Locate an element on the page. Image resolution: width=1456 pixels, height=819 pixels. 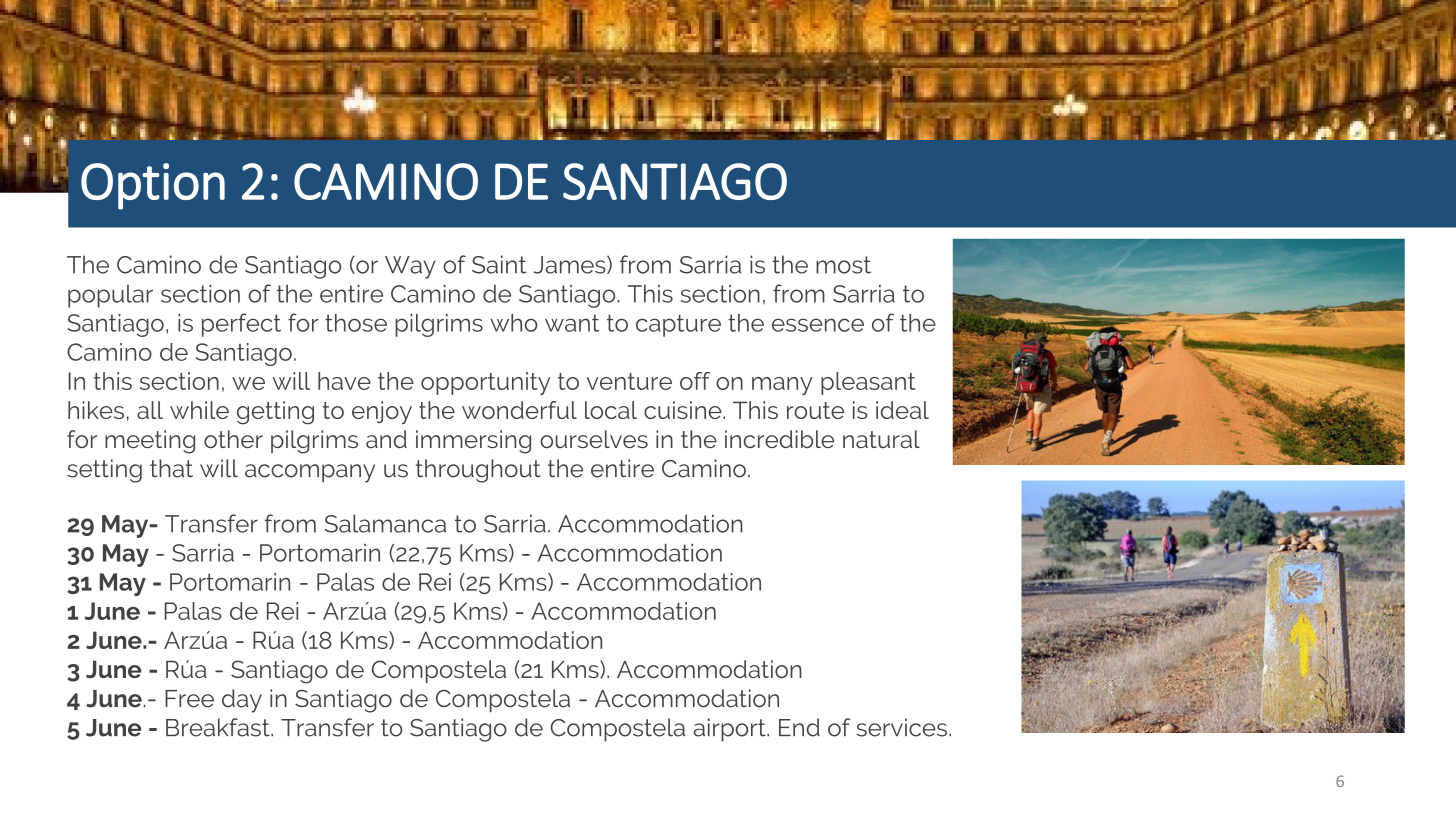
most is located at coordinates (843, 265).
